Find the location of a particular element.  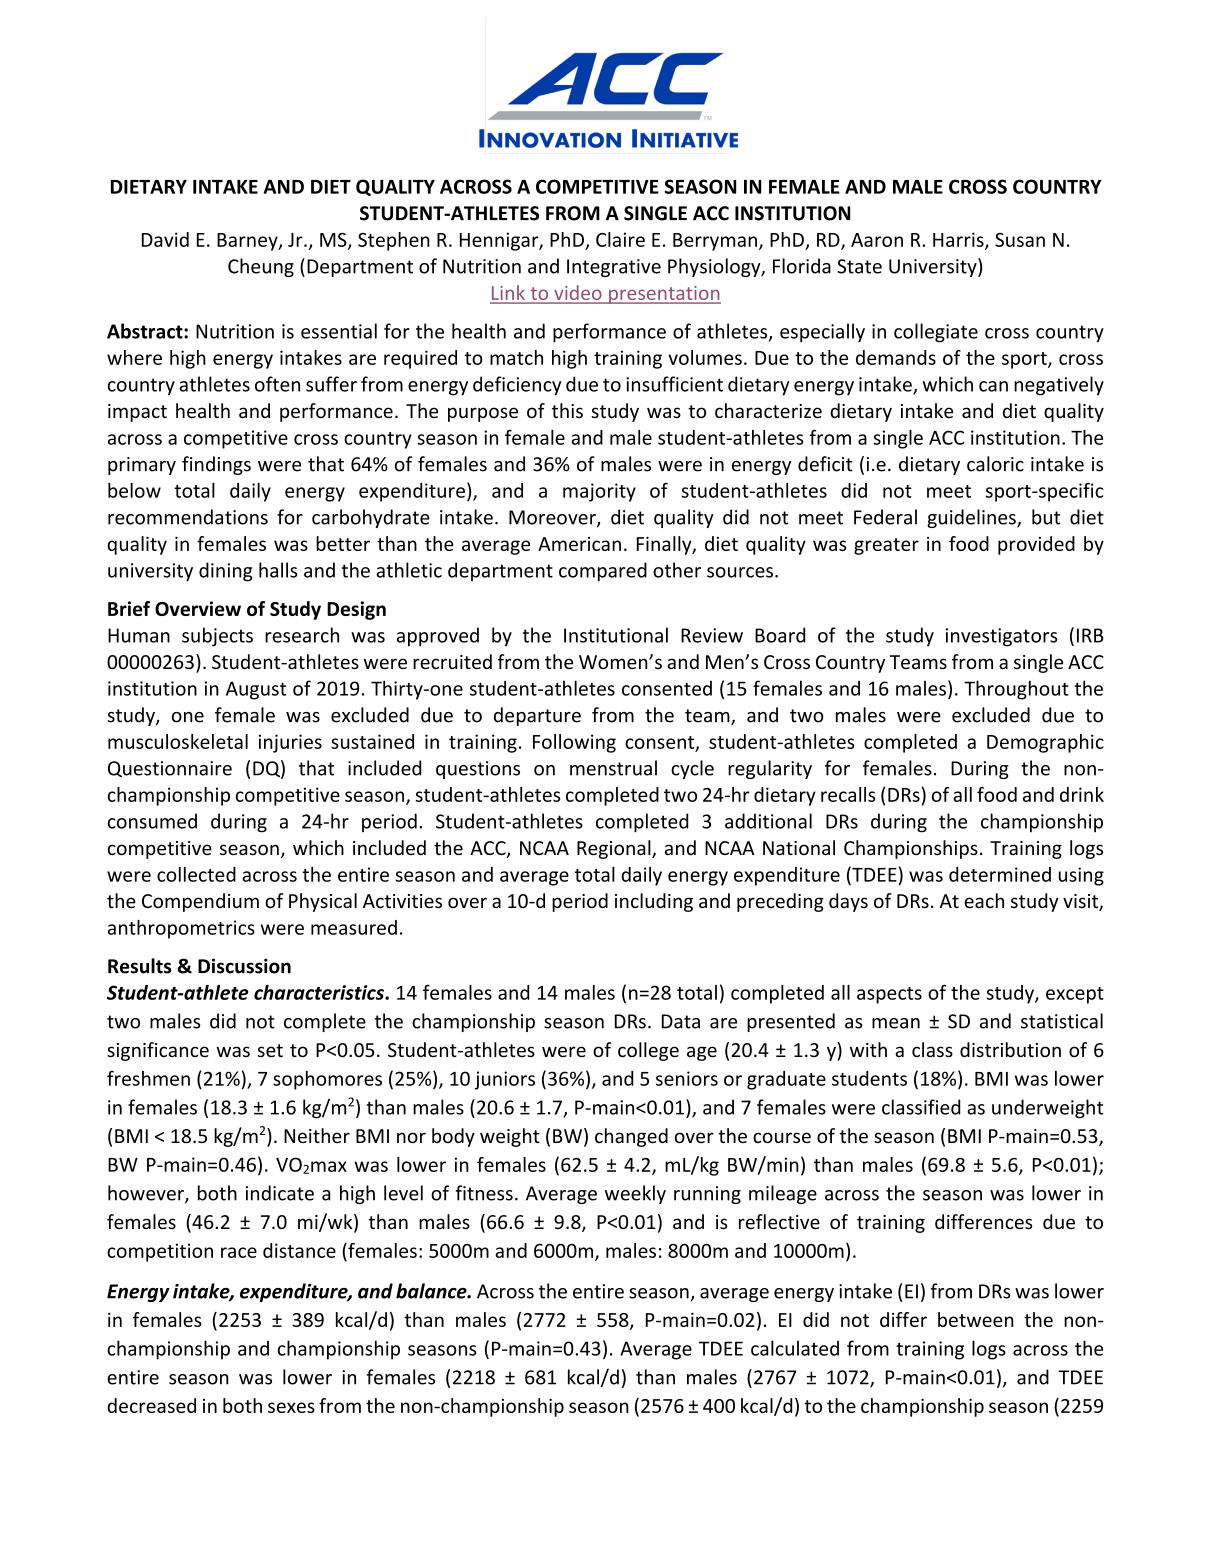

Integrative is located at coordinates (614, 268).
